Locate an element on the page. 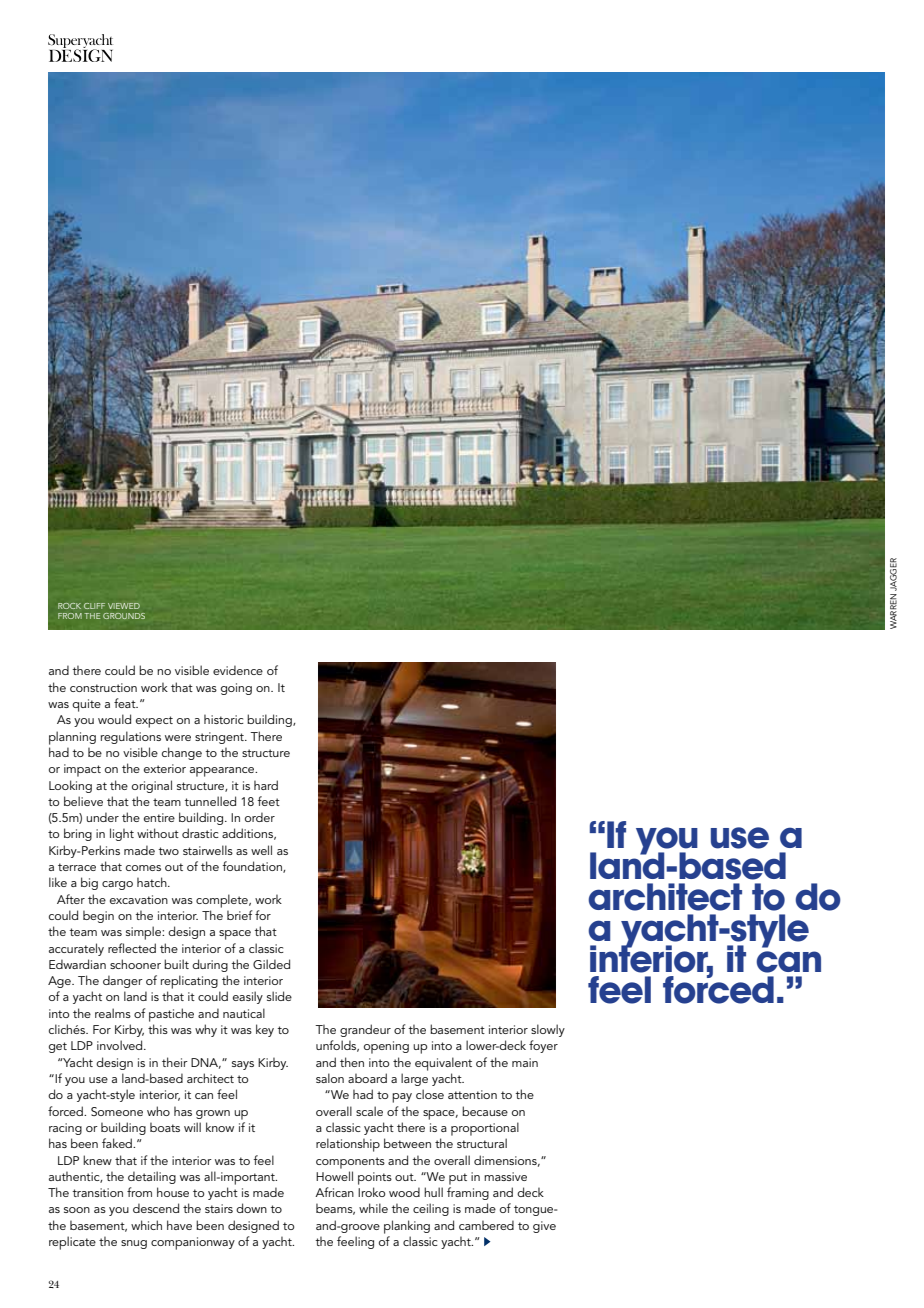 This page has width=924, height=1308. which is located at coordinates (146, 1225).
